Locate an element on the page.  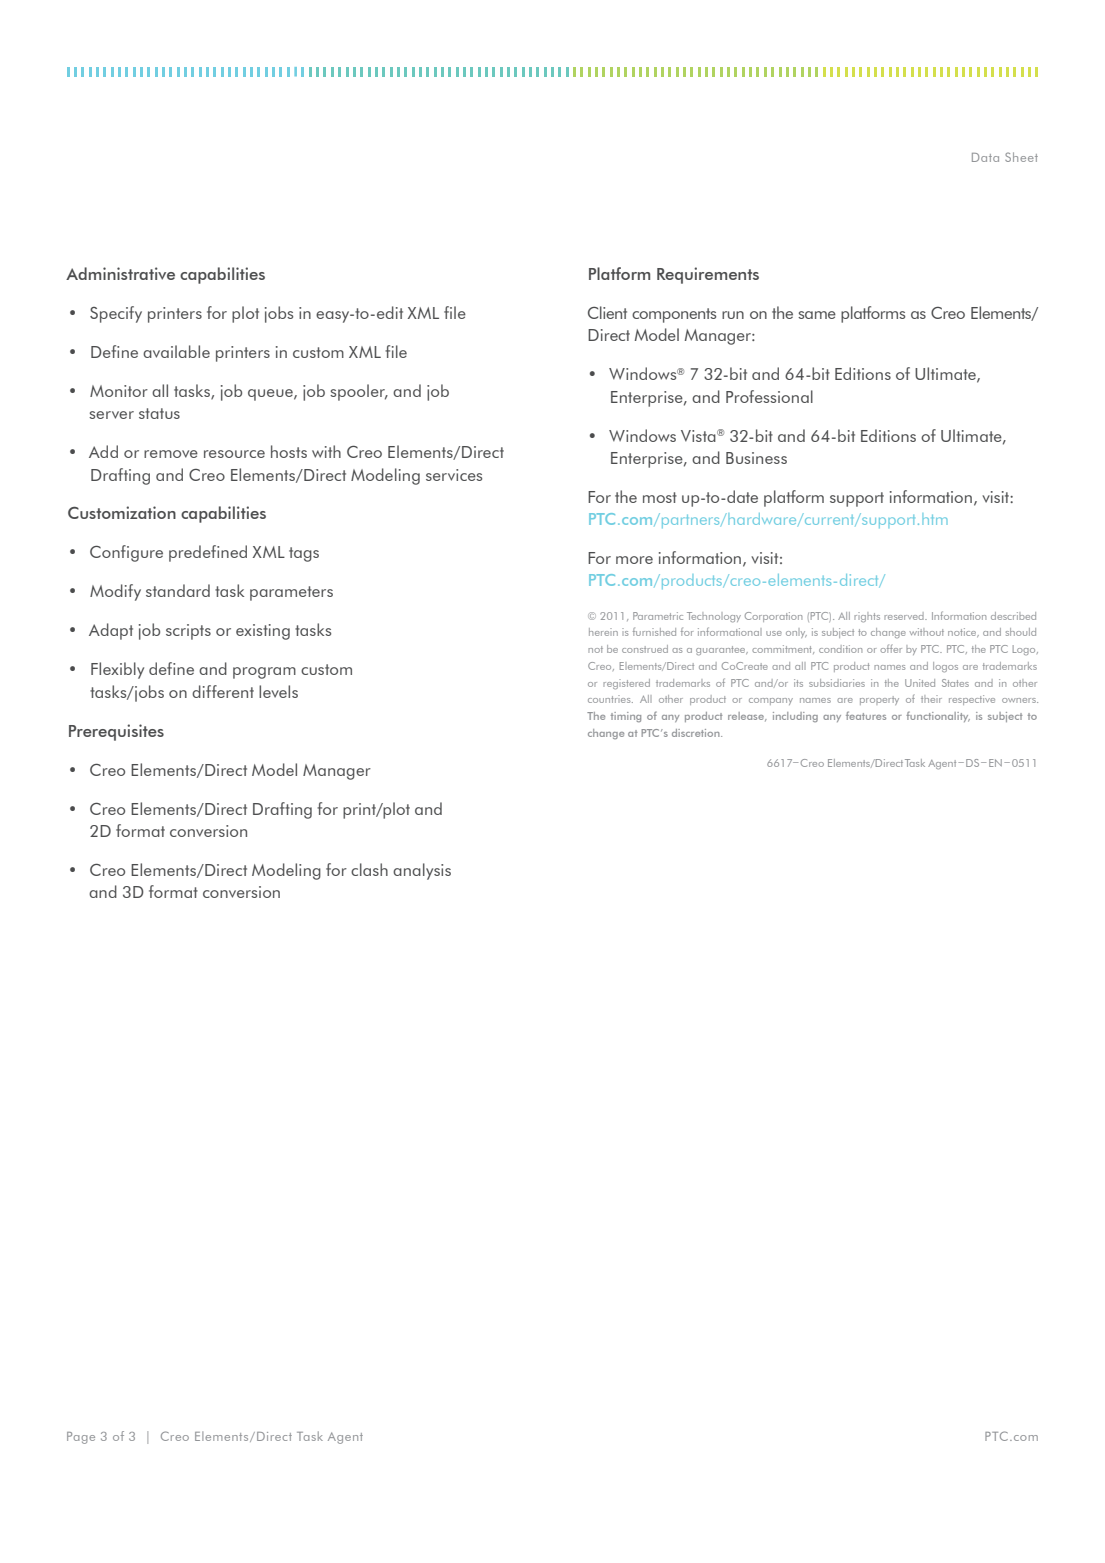
Administrative is located at coordinates (120, 273).
